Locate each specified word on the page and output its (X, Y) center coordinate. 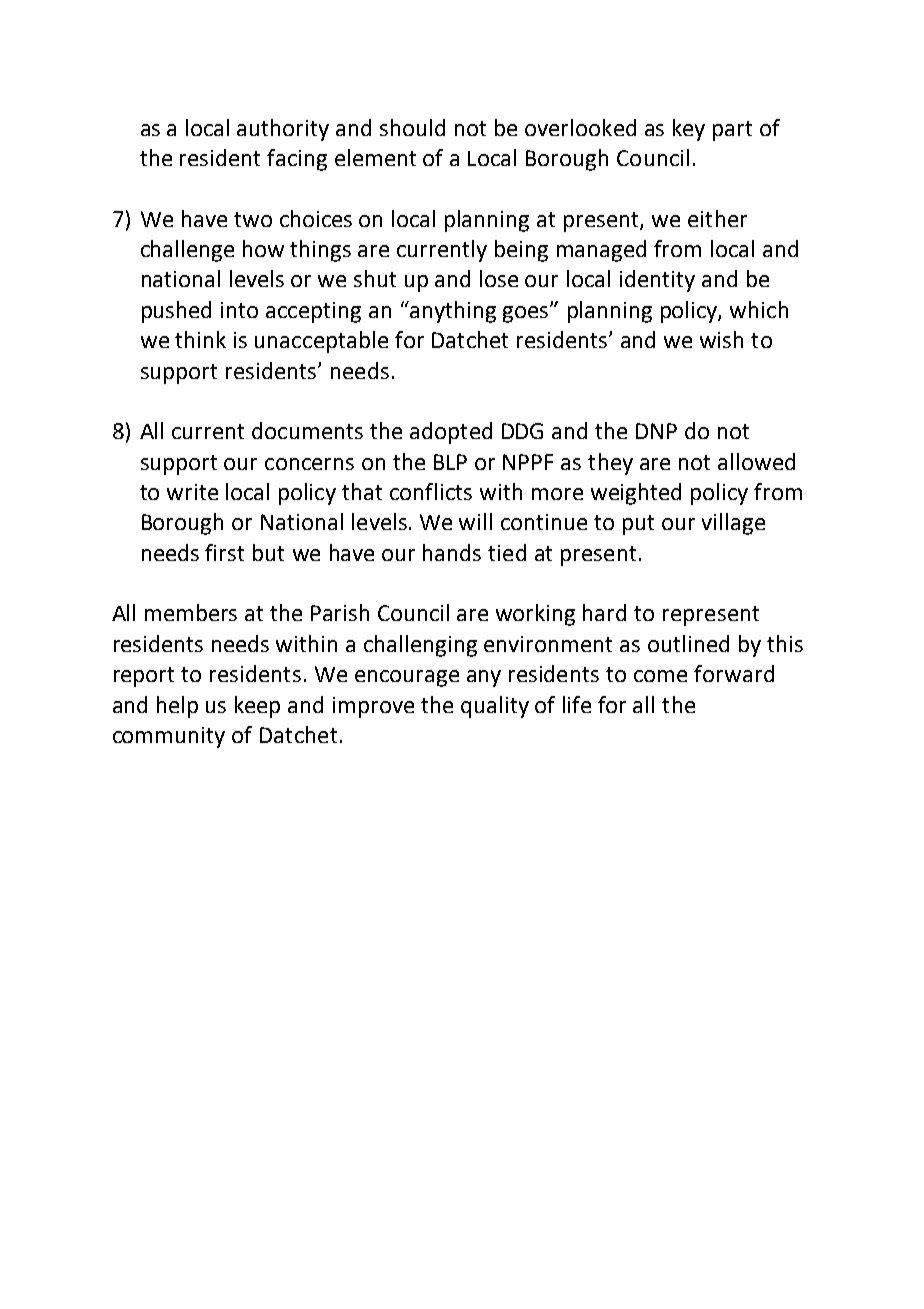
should (412, 127)
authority (283, 130)
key (689, 130)
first (224, 552)
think (200, 339)
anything (452, 312)
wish (721, 339)
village (733, 524)
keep (257, 707)
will (475, 521)
